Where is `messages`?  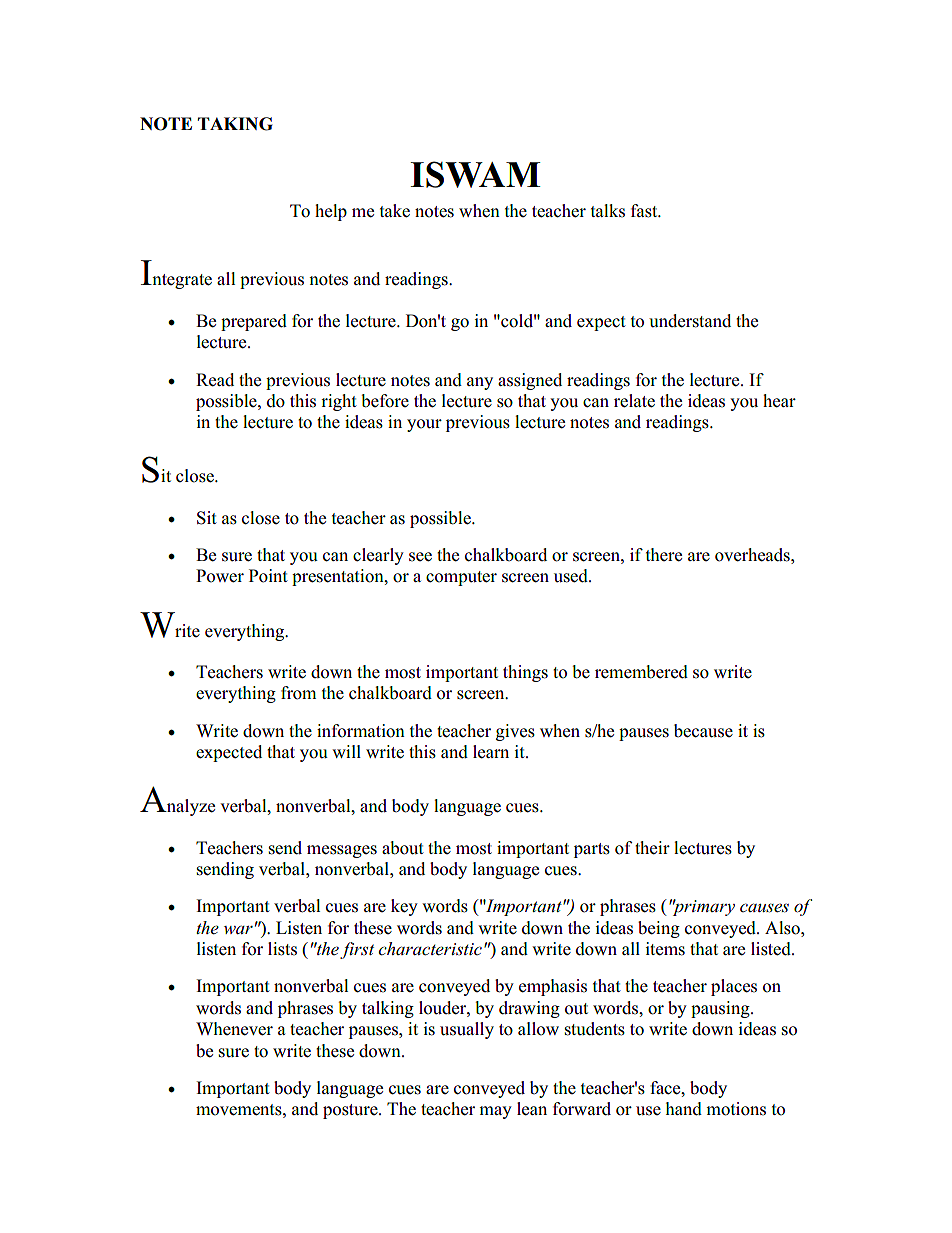
messages is located at coordinates (342, 851).
